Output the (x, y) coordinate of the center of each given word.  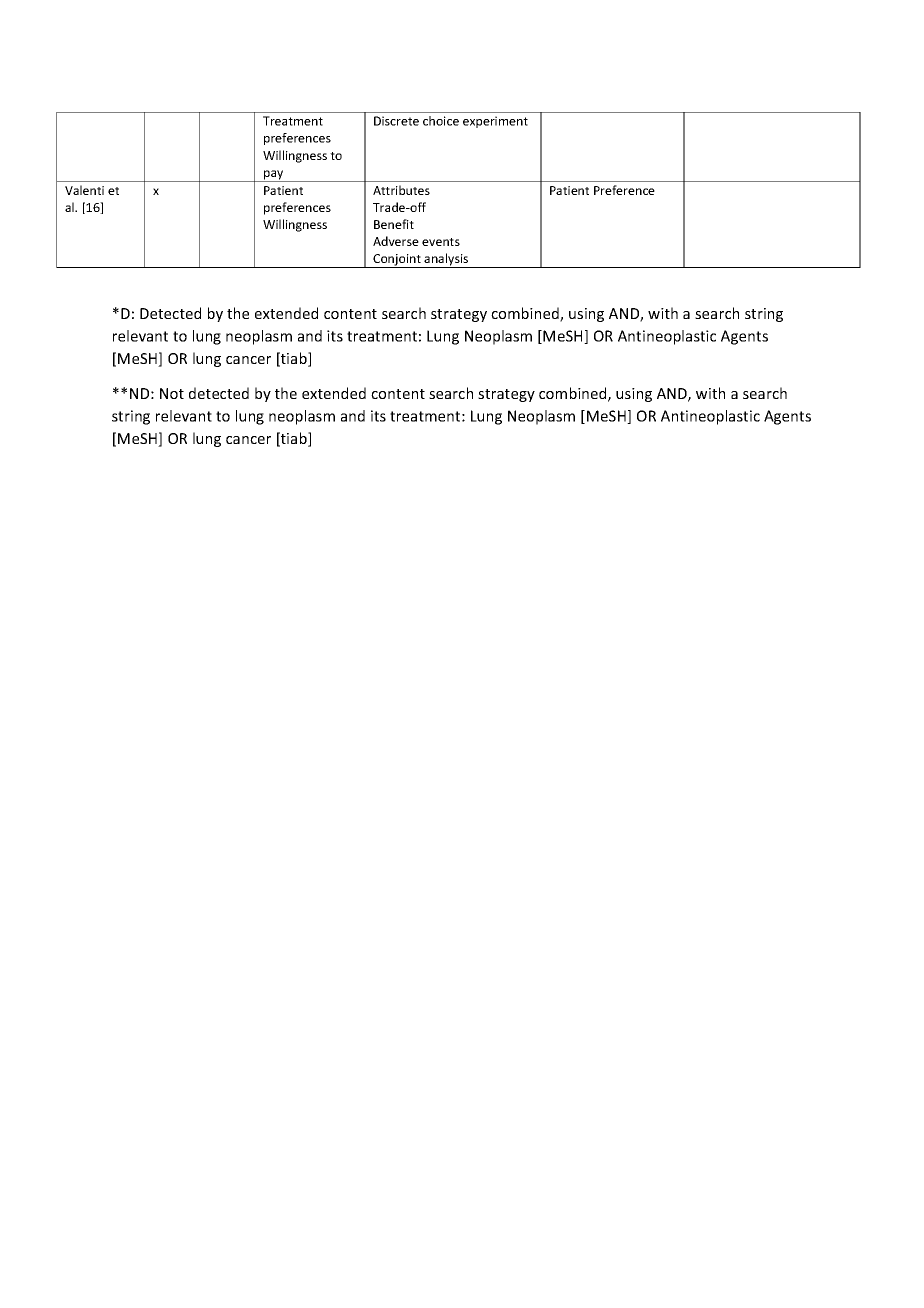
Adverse (396, 241)
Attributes (401, 190)
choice (441, 121)
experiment (495, 122)
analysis (447, 260)
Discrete (396, 121)
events (441, 242)
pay (274, 176)
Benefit (394, 224)
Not (172, 393)
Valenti (84, 190)
